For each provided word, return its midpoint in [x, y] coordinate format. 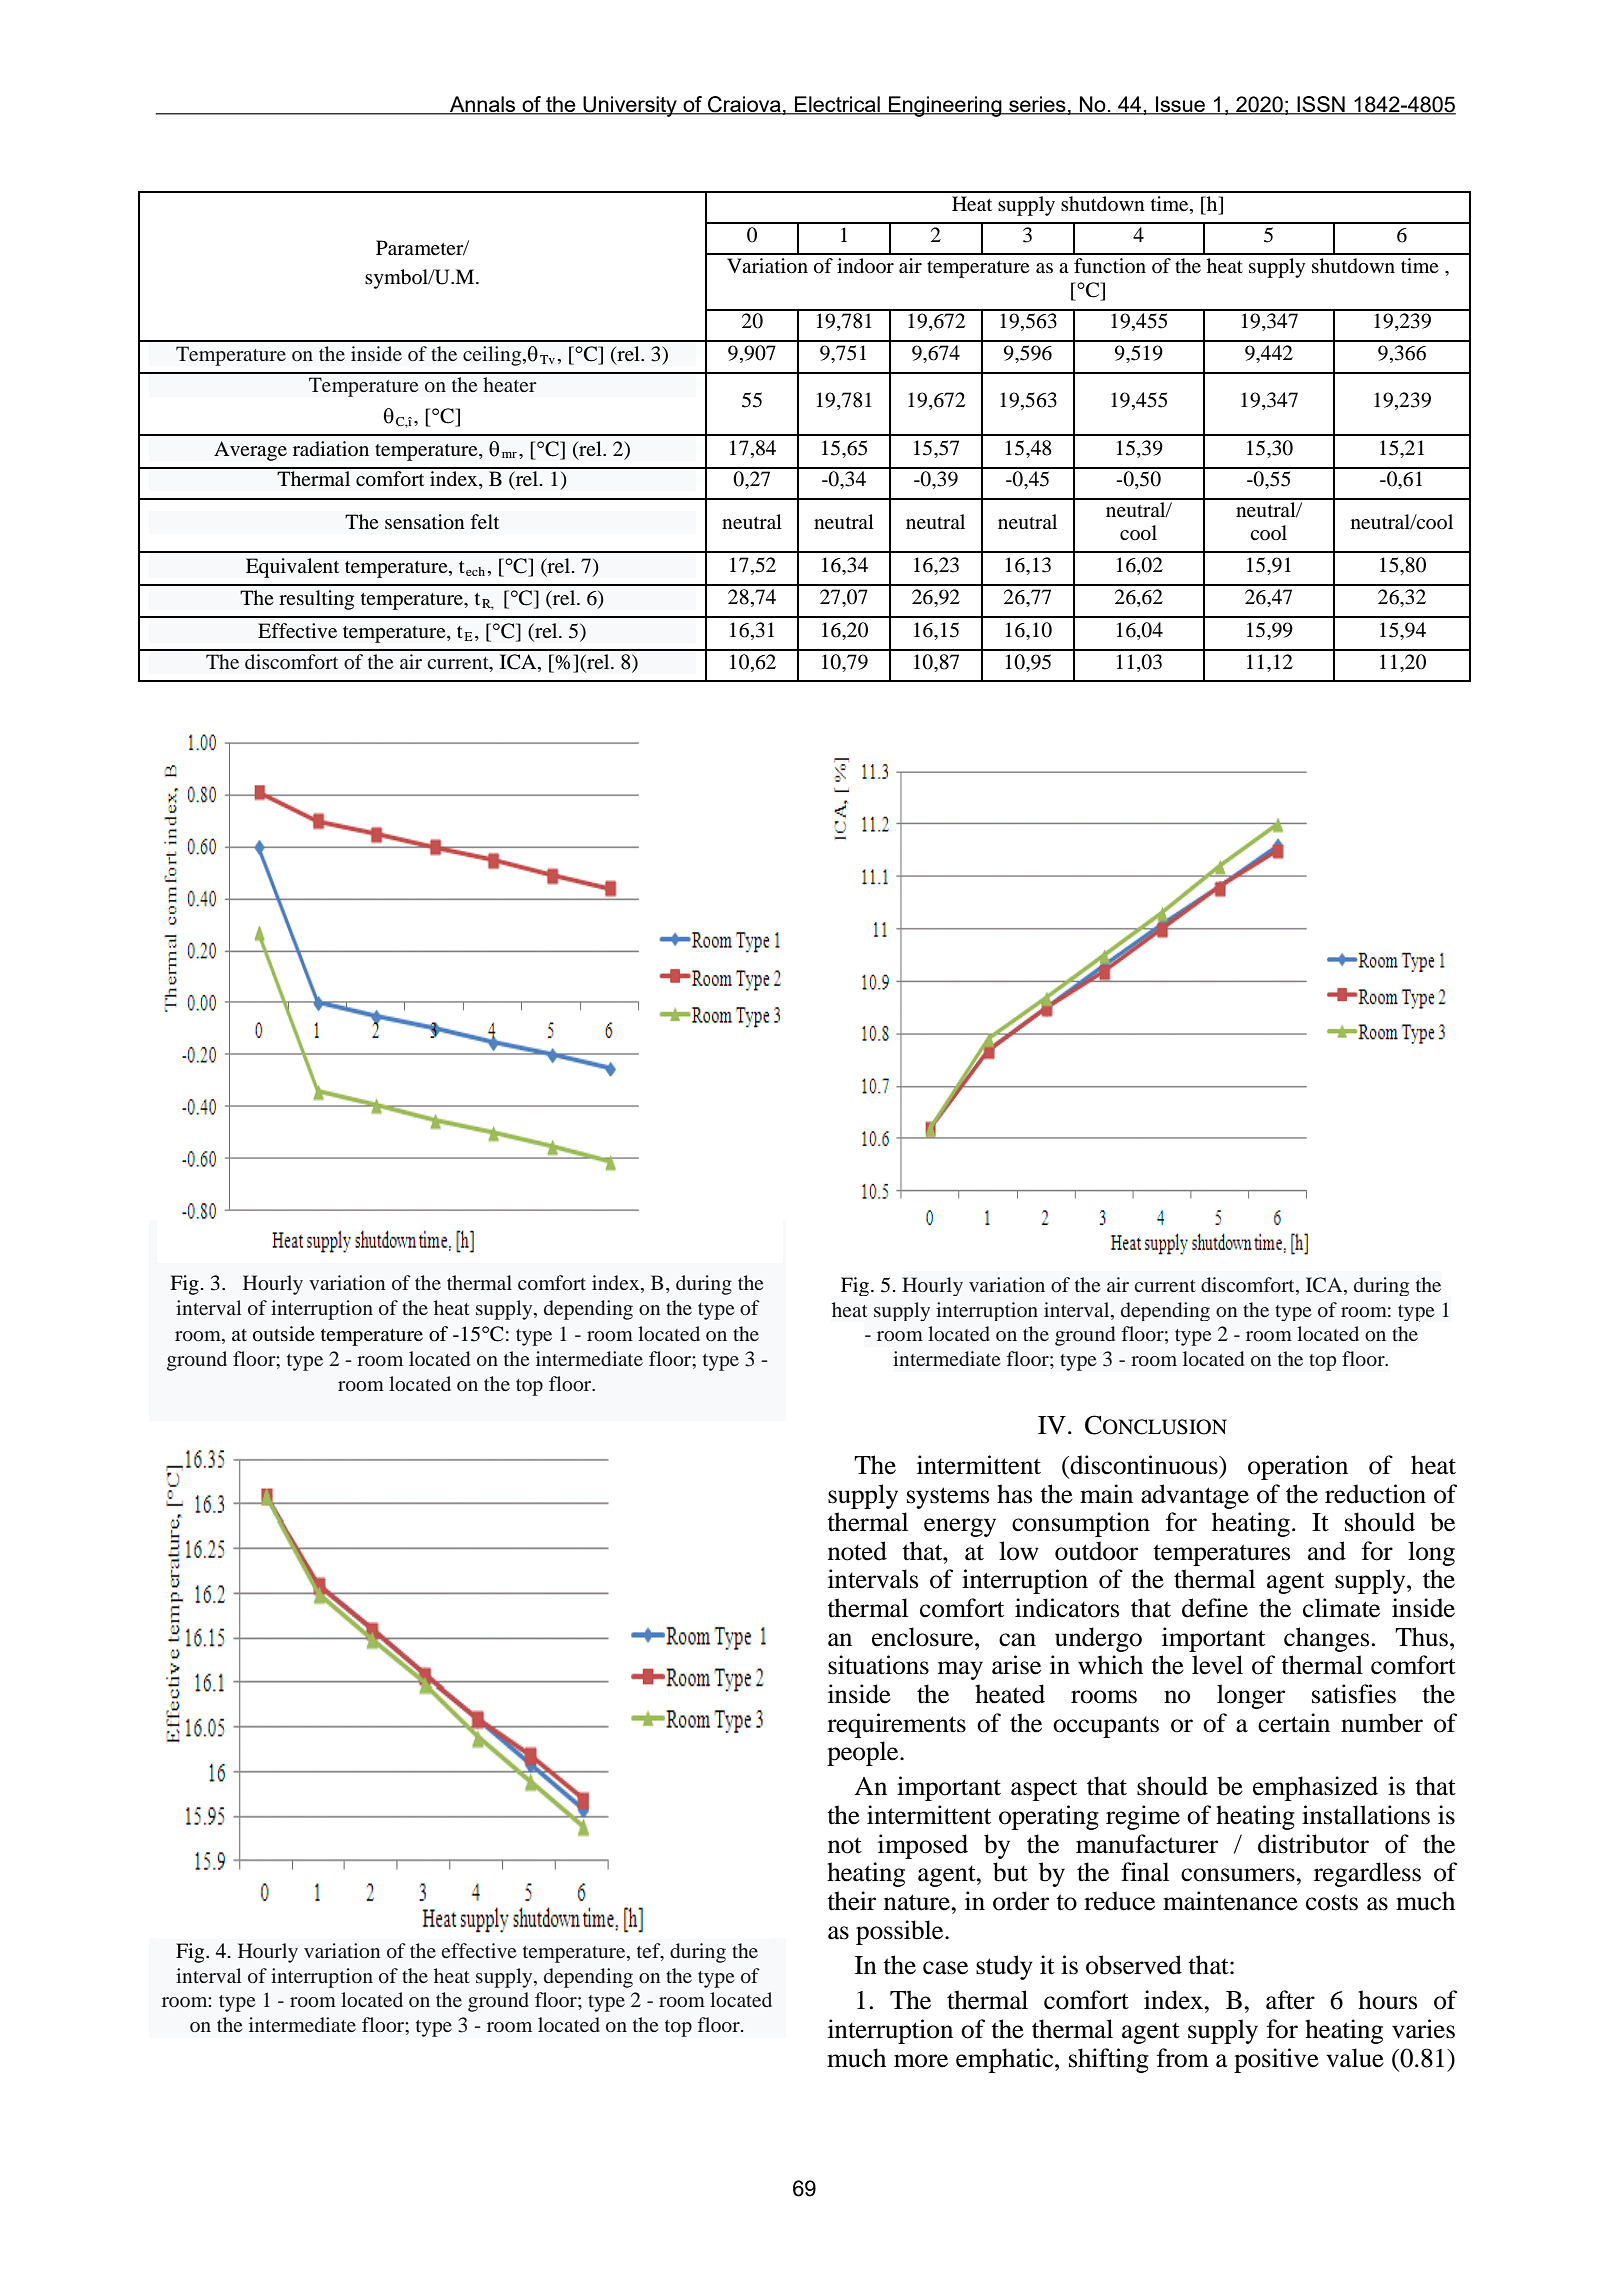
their [851, 1901]
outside [284, 1334]
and [1327, 1551]
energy [960, 1527]
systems [948, 1498]
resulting [316, 600]
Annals [483, 105]
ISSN [1321, 105]
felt [484, 521]
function [1110, 266]
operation [1298, 1467]
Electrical [837, 105]
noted [857, 1551]
